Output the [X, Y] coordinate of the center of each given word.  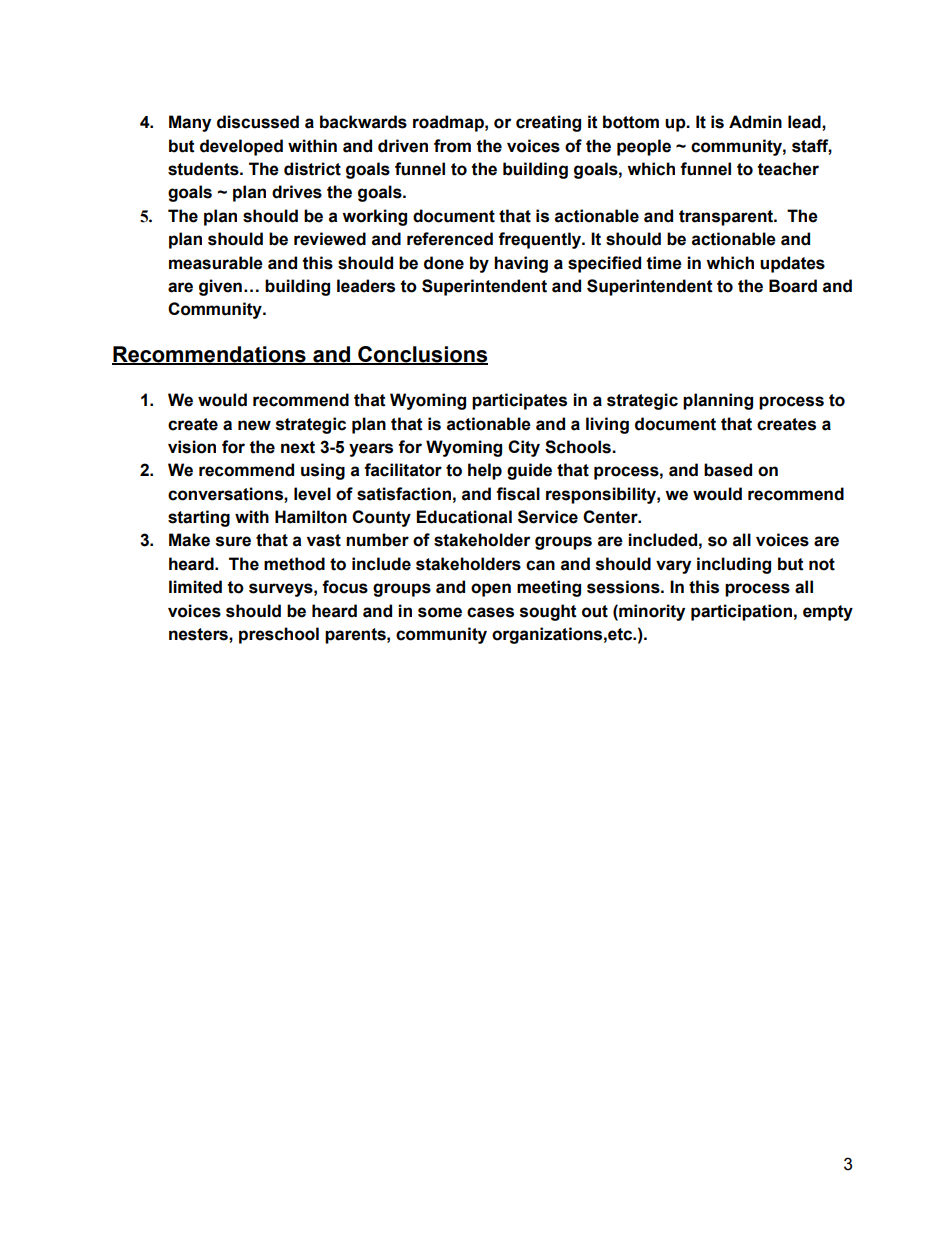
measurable [216, 263]
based [728, 470]
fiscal [518, 494]
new [254, 425]
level [312, 494]
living [607, 425]
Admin [755, 122]
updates [792, 264]
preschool [279, 635]
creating [548, 123]
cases [490, 612]
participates [519, 401]
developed [241, 147]
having [521, 264]
